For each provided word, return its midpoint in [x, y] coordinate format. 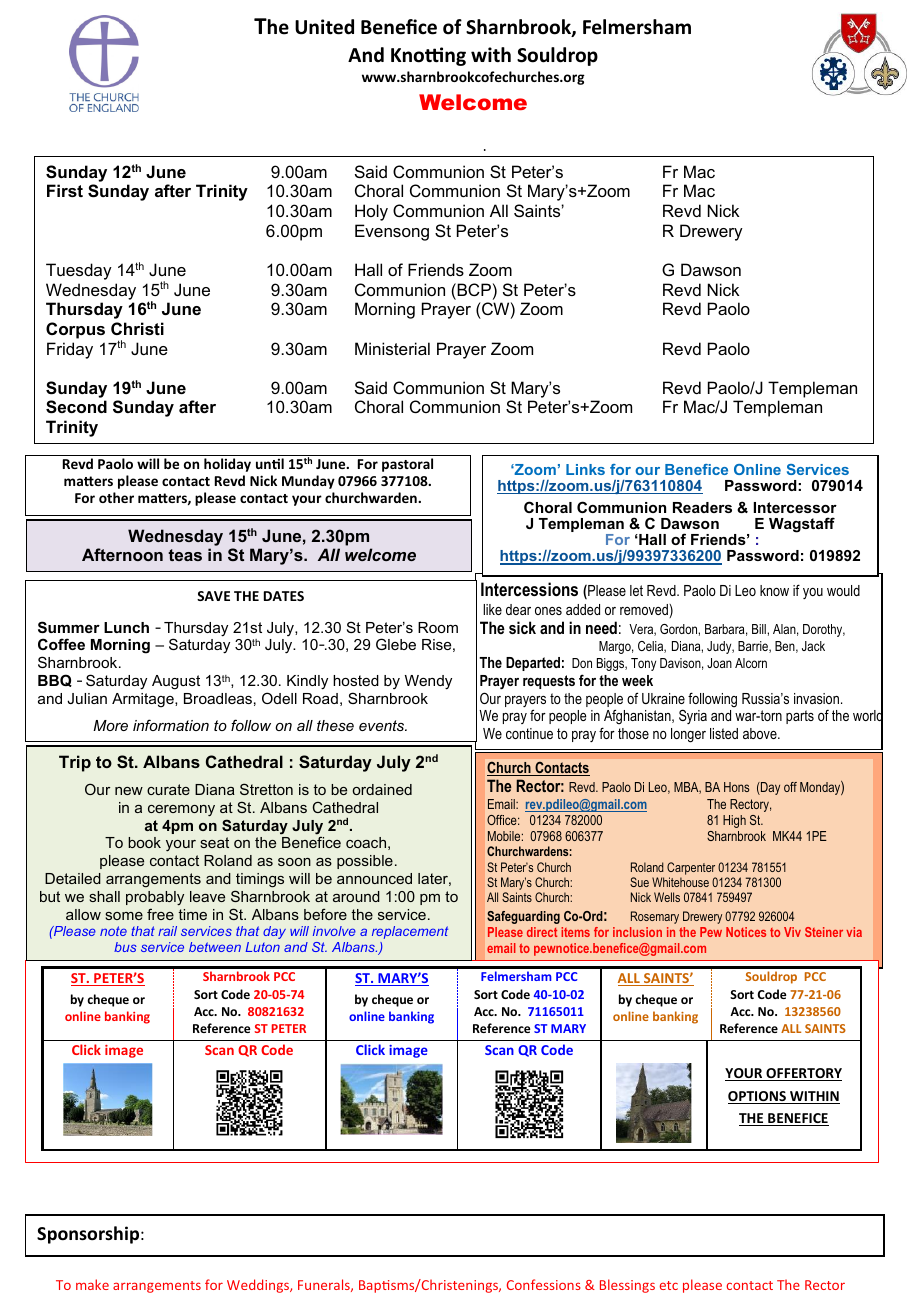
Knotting [428, 56]
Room [438, 627]
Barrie [754, 647]
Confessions [544, 1284]
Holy [371, 212]
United [324, 27]
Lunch [126, 627]
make [92, 1284]
